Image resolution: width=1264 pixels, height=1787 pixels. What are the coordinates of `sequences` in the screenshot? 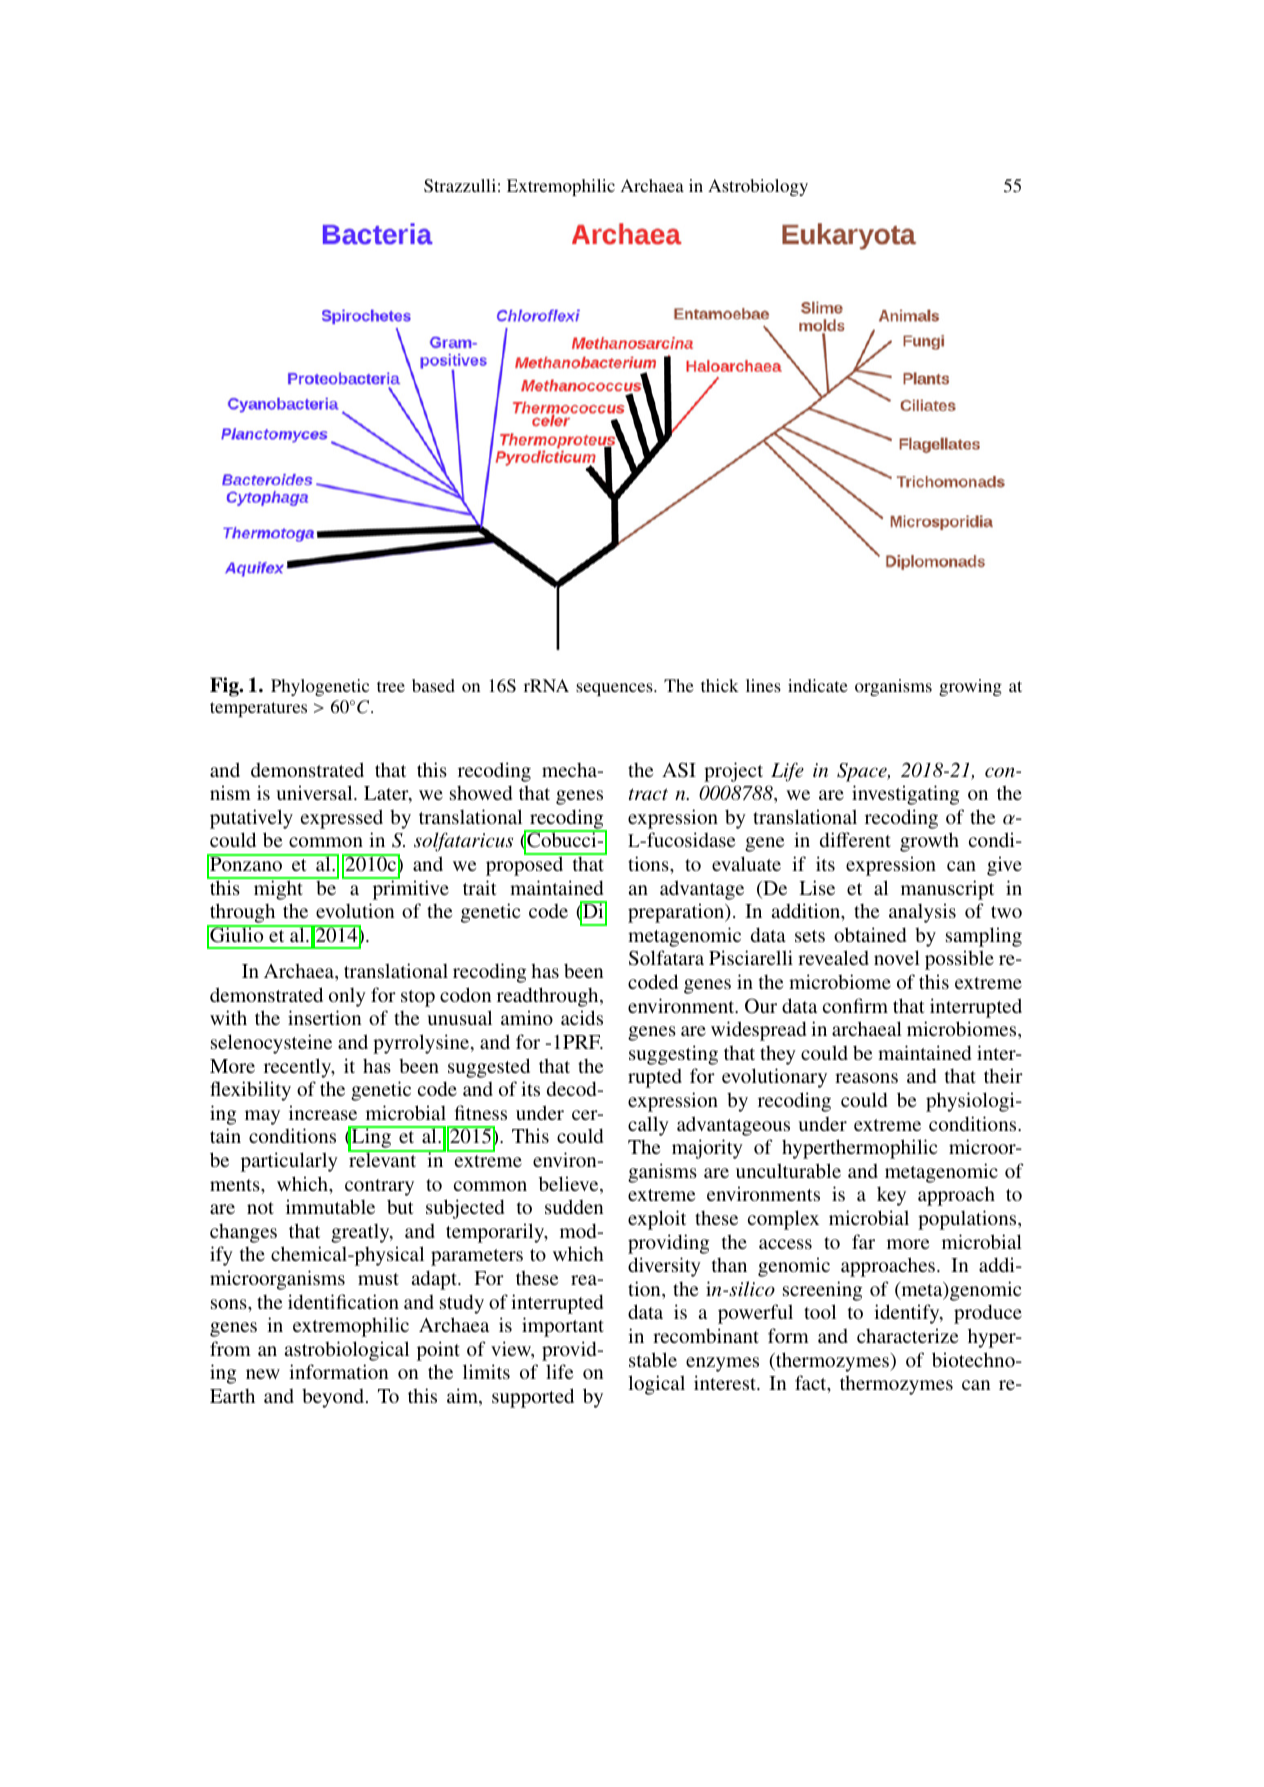 It's located at (615, 689).
